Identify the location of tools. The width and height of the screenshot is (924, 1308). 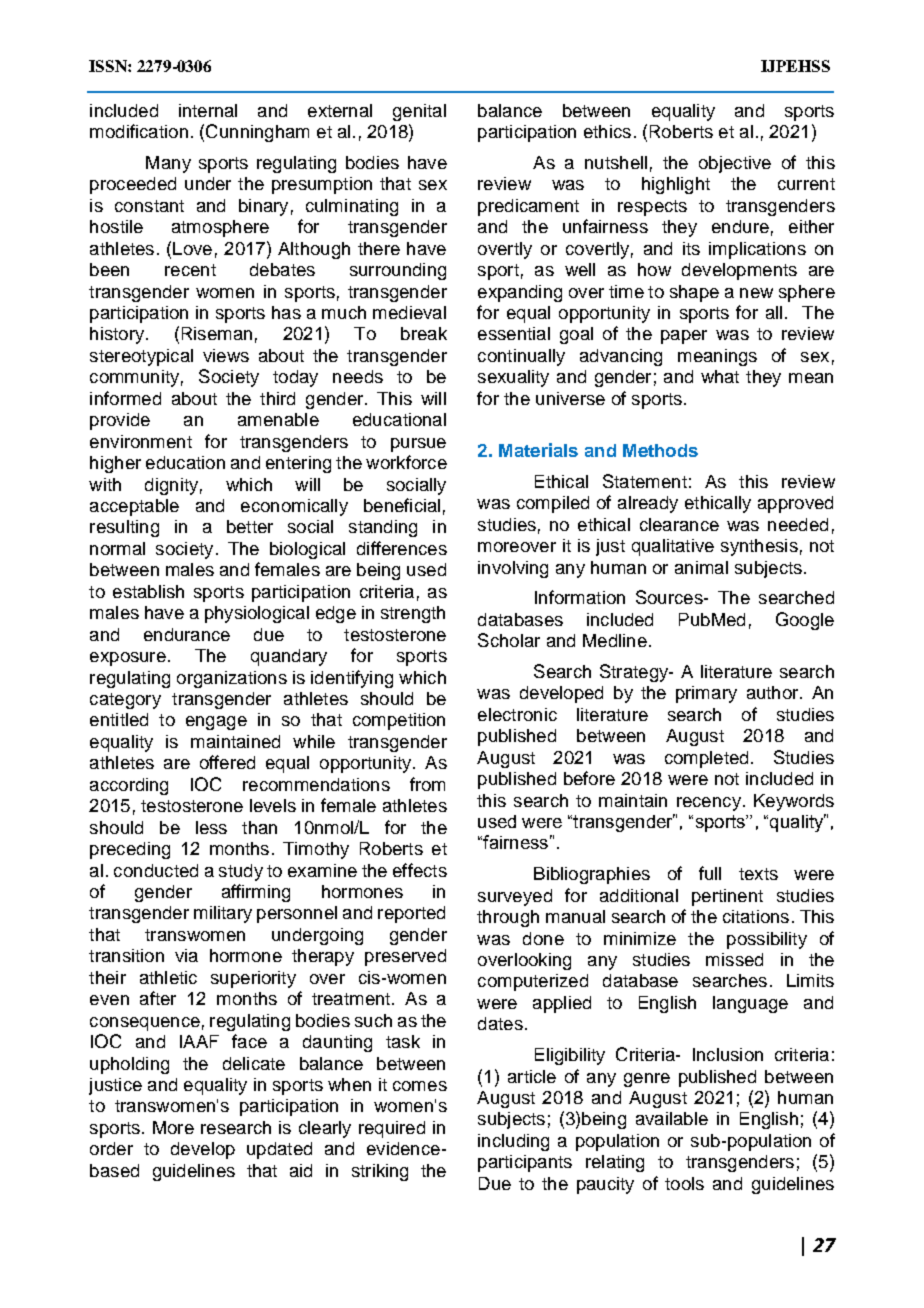
(684, 1183).
